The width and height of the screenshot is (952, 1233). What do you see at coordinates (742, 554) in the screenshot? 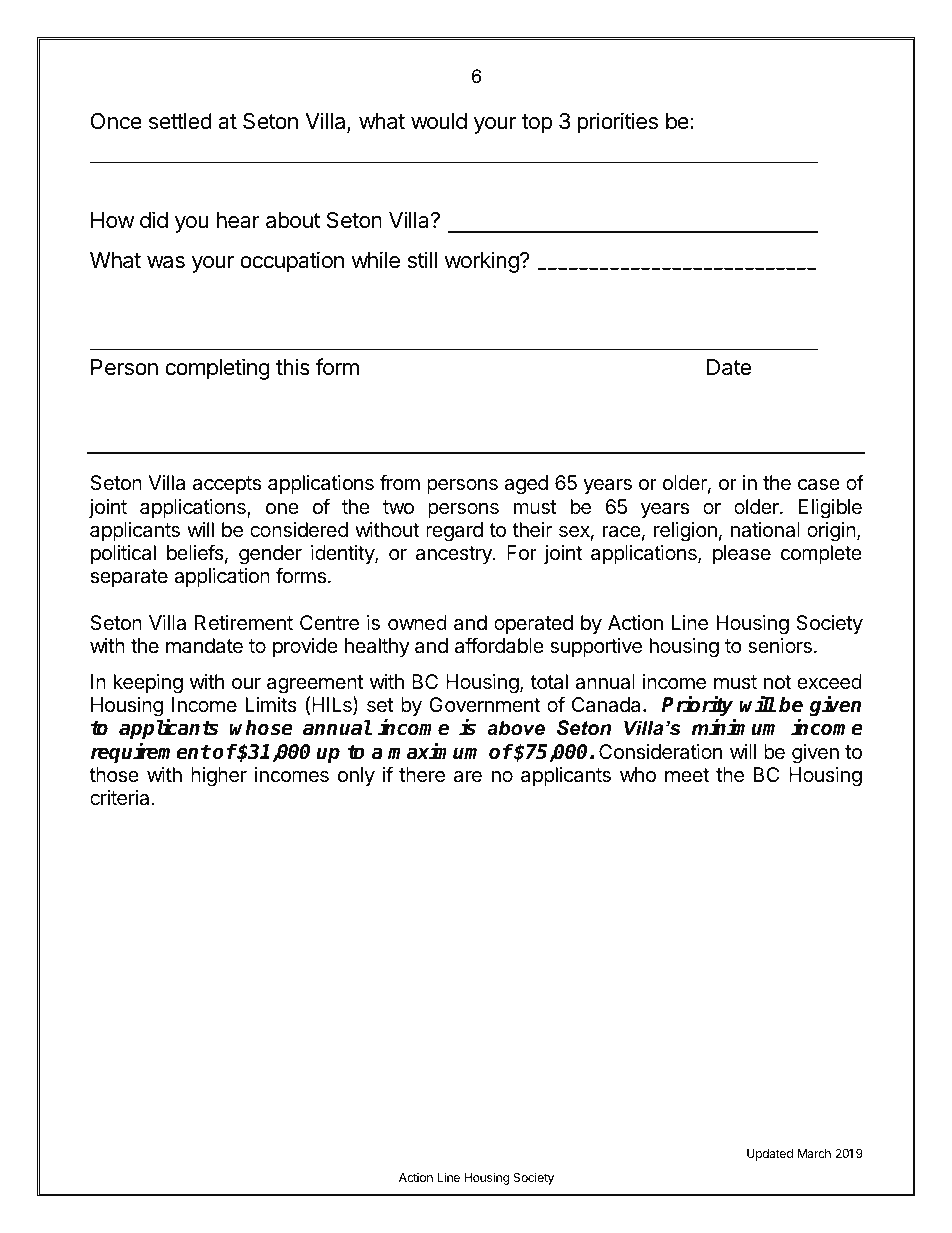
I see `please` at bounding box center [742, 554].
